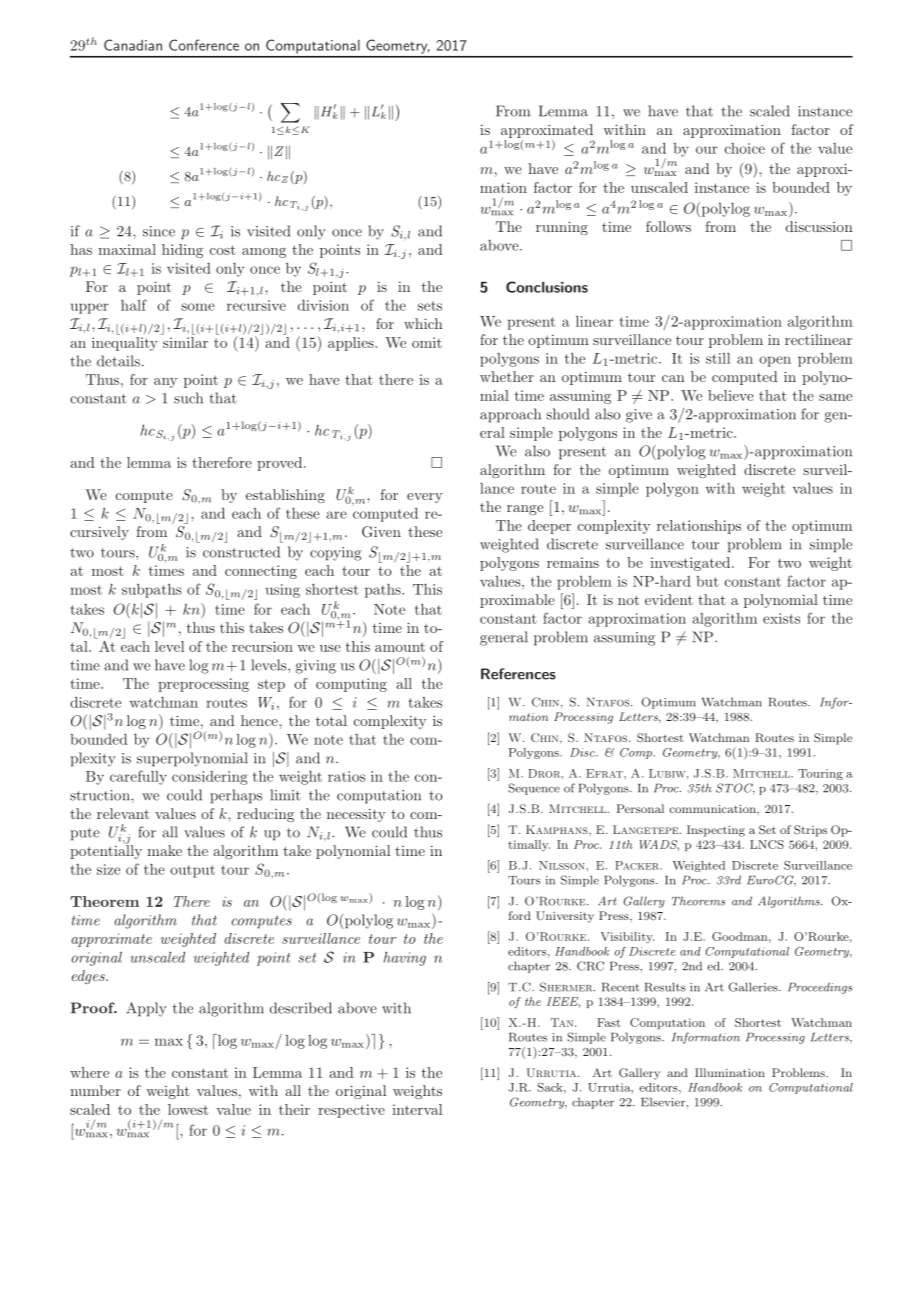 This screenshot has height=1308, width=924. What do you see at coordinates (417, 1109) in the screenshot?
I see `interval` at bounding box center [417, 1109].
